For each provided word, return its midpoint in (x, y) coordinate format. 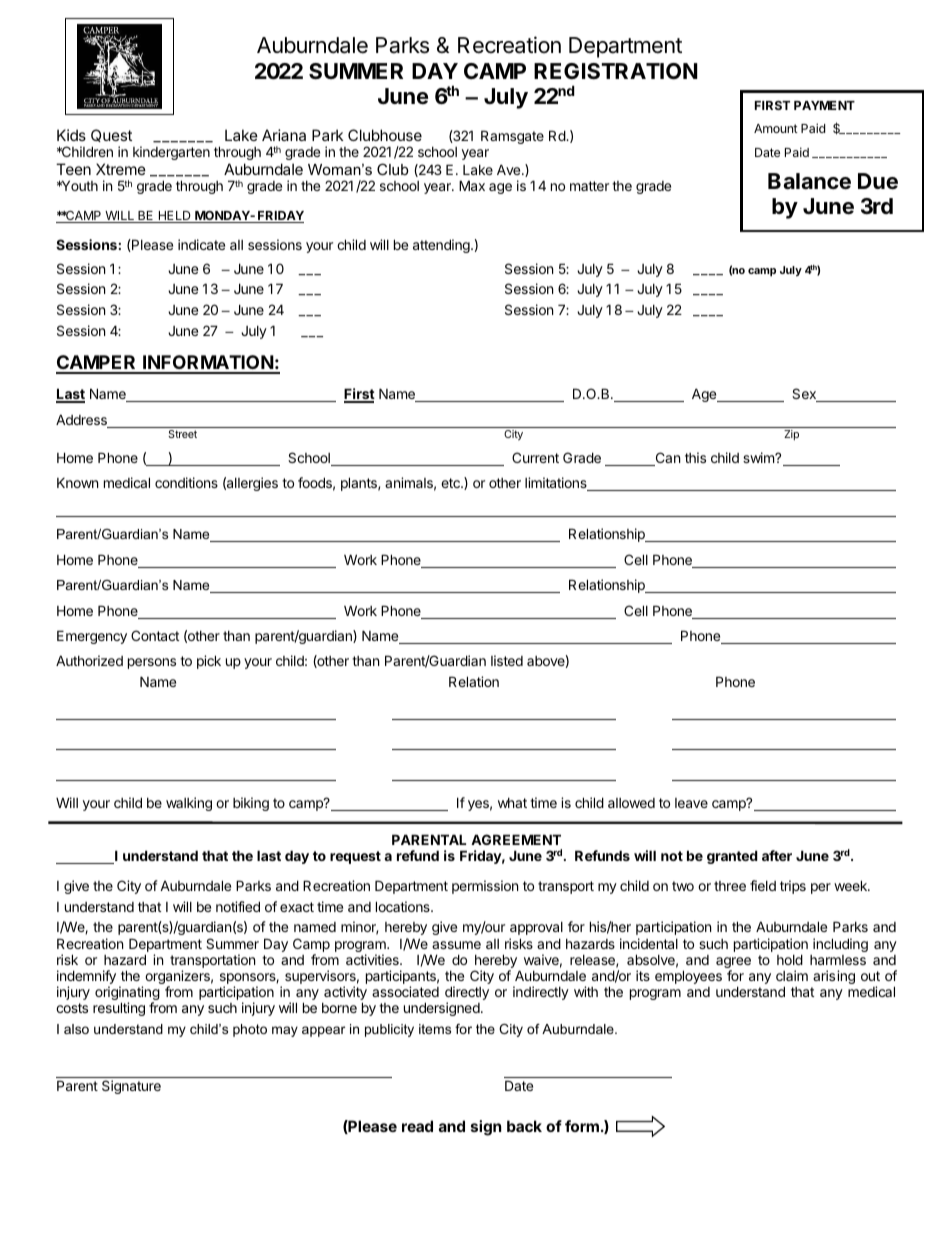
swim (759, 457)
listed (507, 660)
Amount (776, 128)
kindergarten (171, 153)
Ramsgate (512, 137)
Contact (155, 635)
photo (250, 1030)
